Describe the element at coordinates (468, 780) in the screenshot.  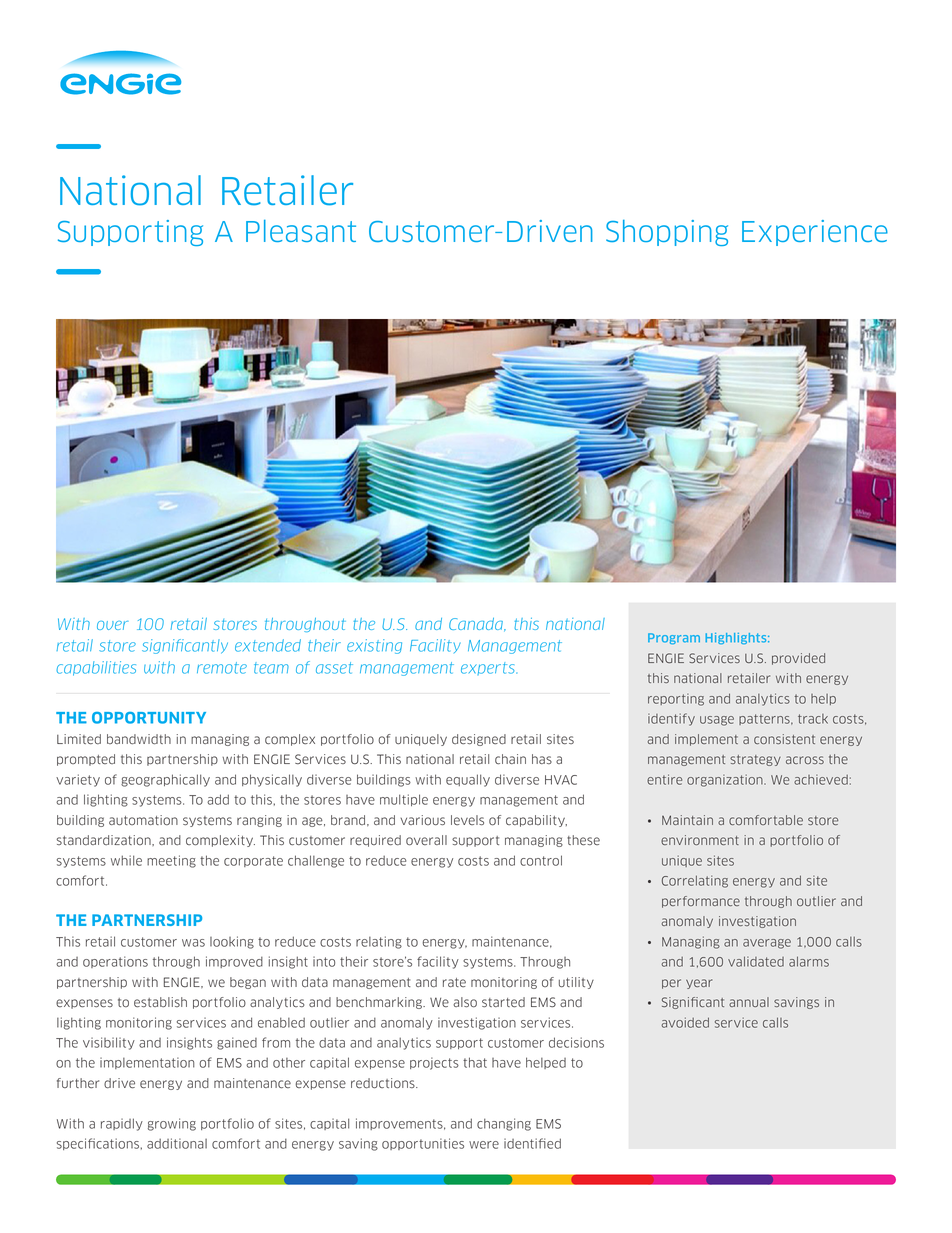
I see `equally` at that location.
